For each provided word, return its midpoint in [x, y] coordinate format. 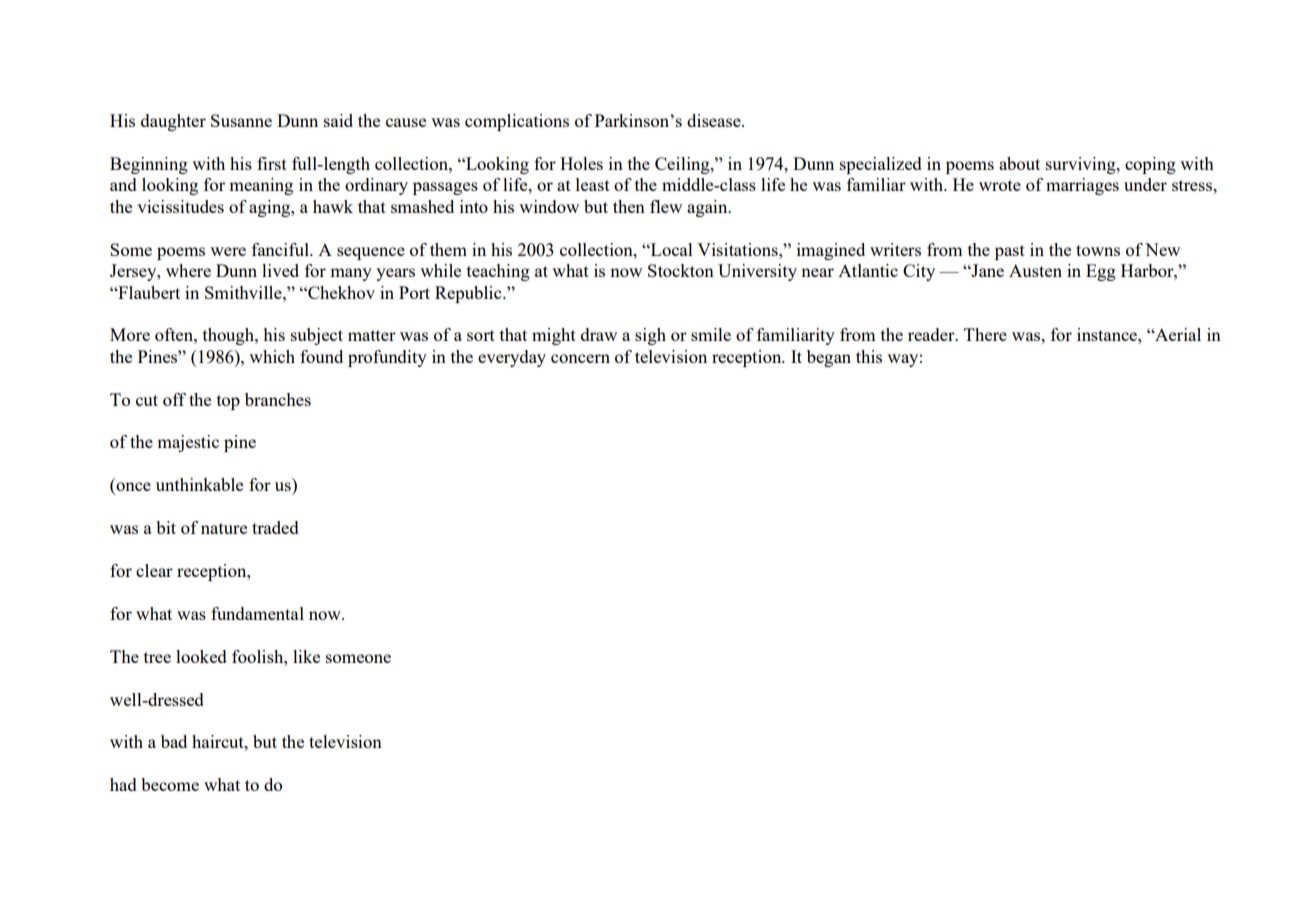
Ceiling [683, 165]
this [869, 356]
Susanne [241, 120]
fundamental [257, 613]
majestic [188, 443]
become [170, 784]
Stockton [681, 270]
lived [280, 270]
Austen [1035, 270]
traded [275, 527]
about [1019, 163]
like [306, 656]
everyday [512, 358]
